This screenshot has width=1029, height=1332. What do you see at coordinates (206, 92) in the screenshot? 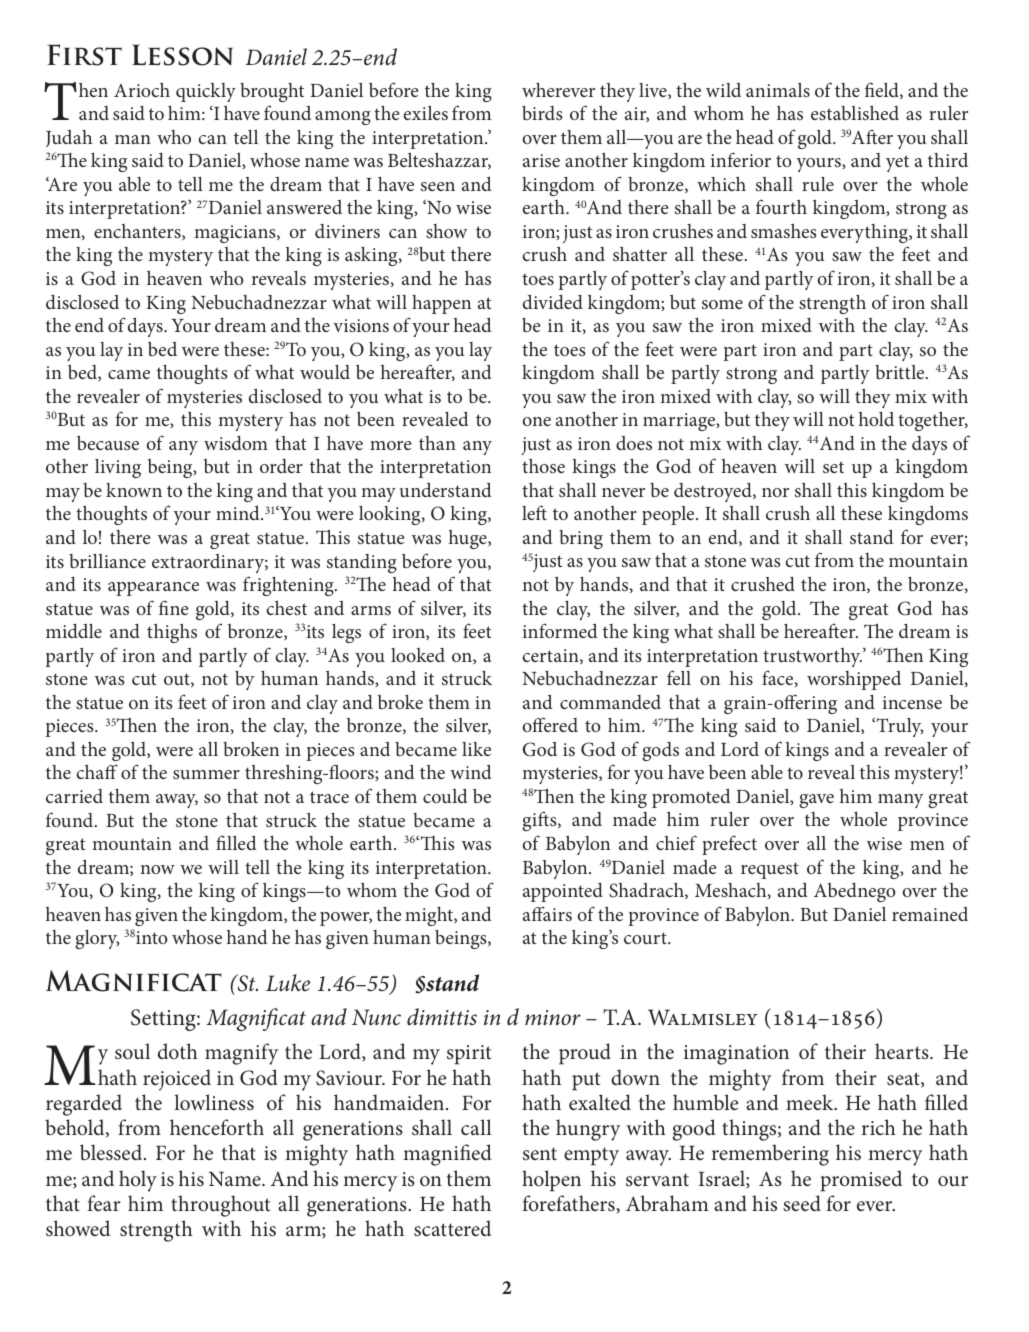
I see `quickly` at bounding box center [206, 92].
